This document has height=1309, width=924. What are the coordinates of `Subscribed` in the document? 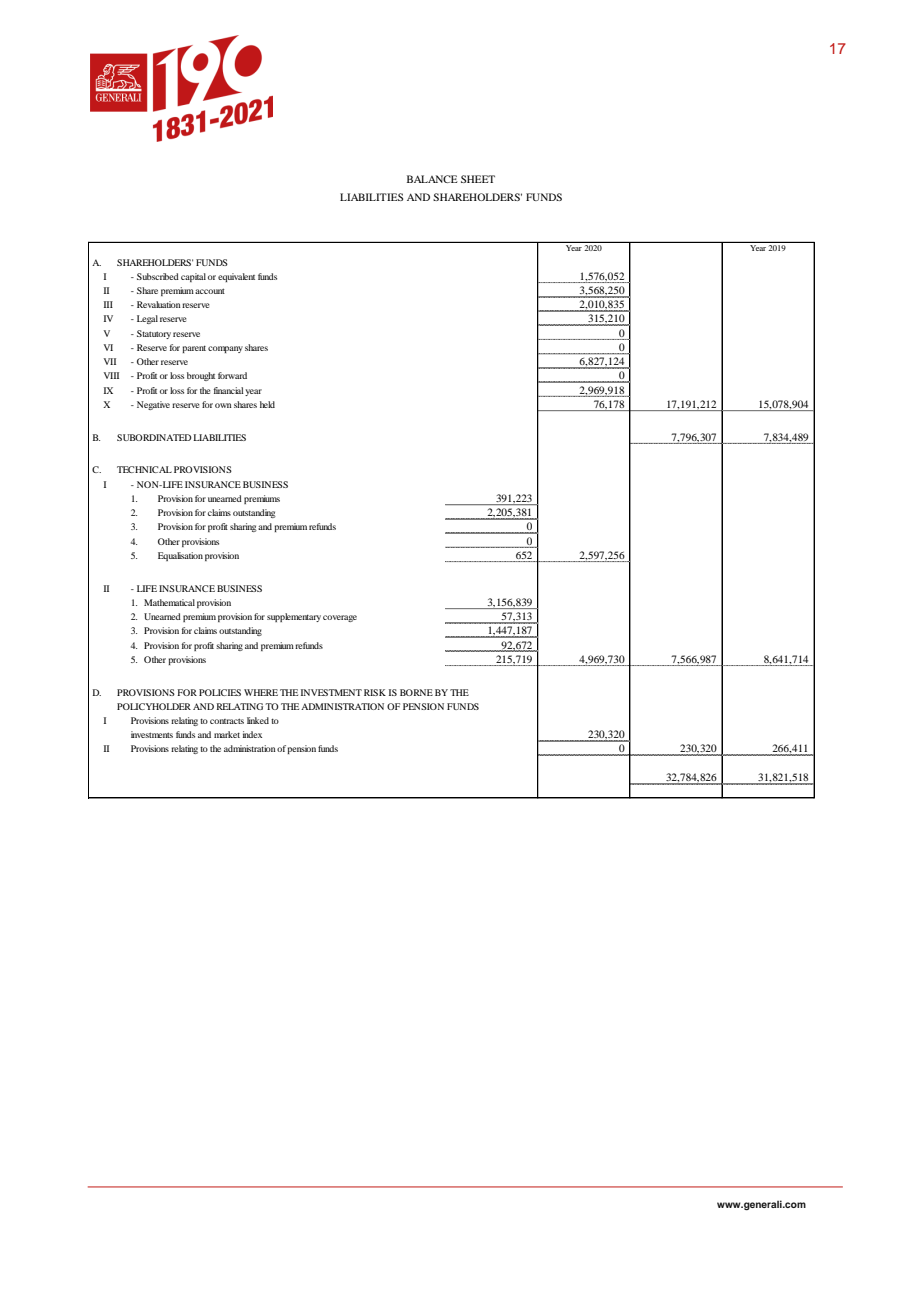 It's located at (158, 276).
